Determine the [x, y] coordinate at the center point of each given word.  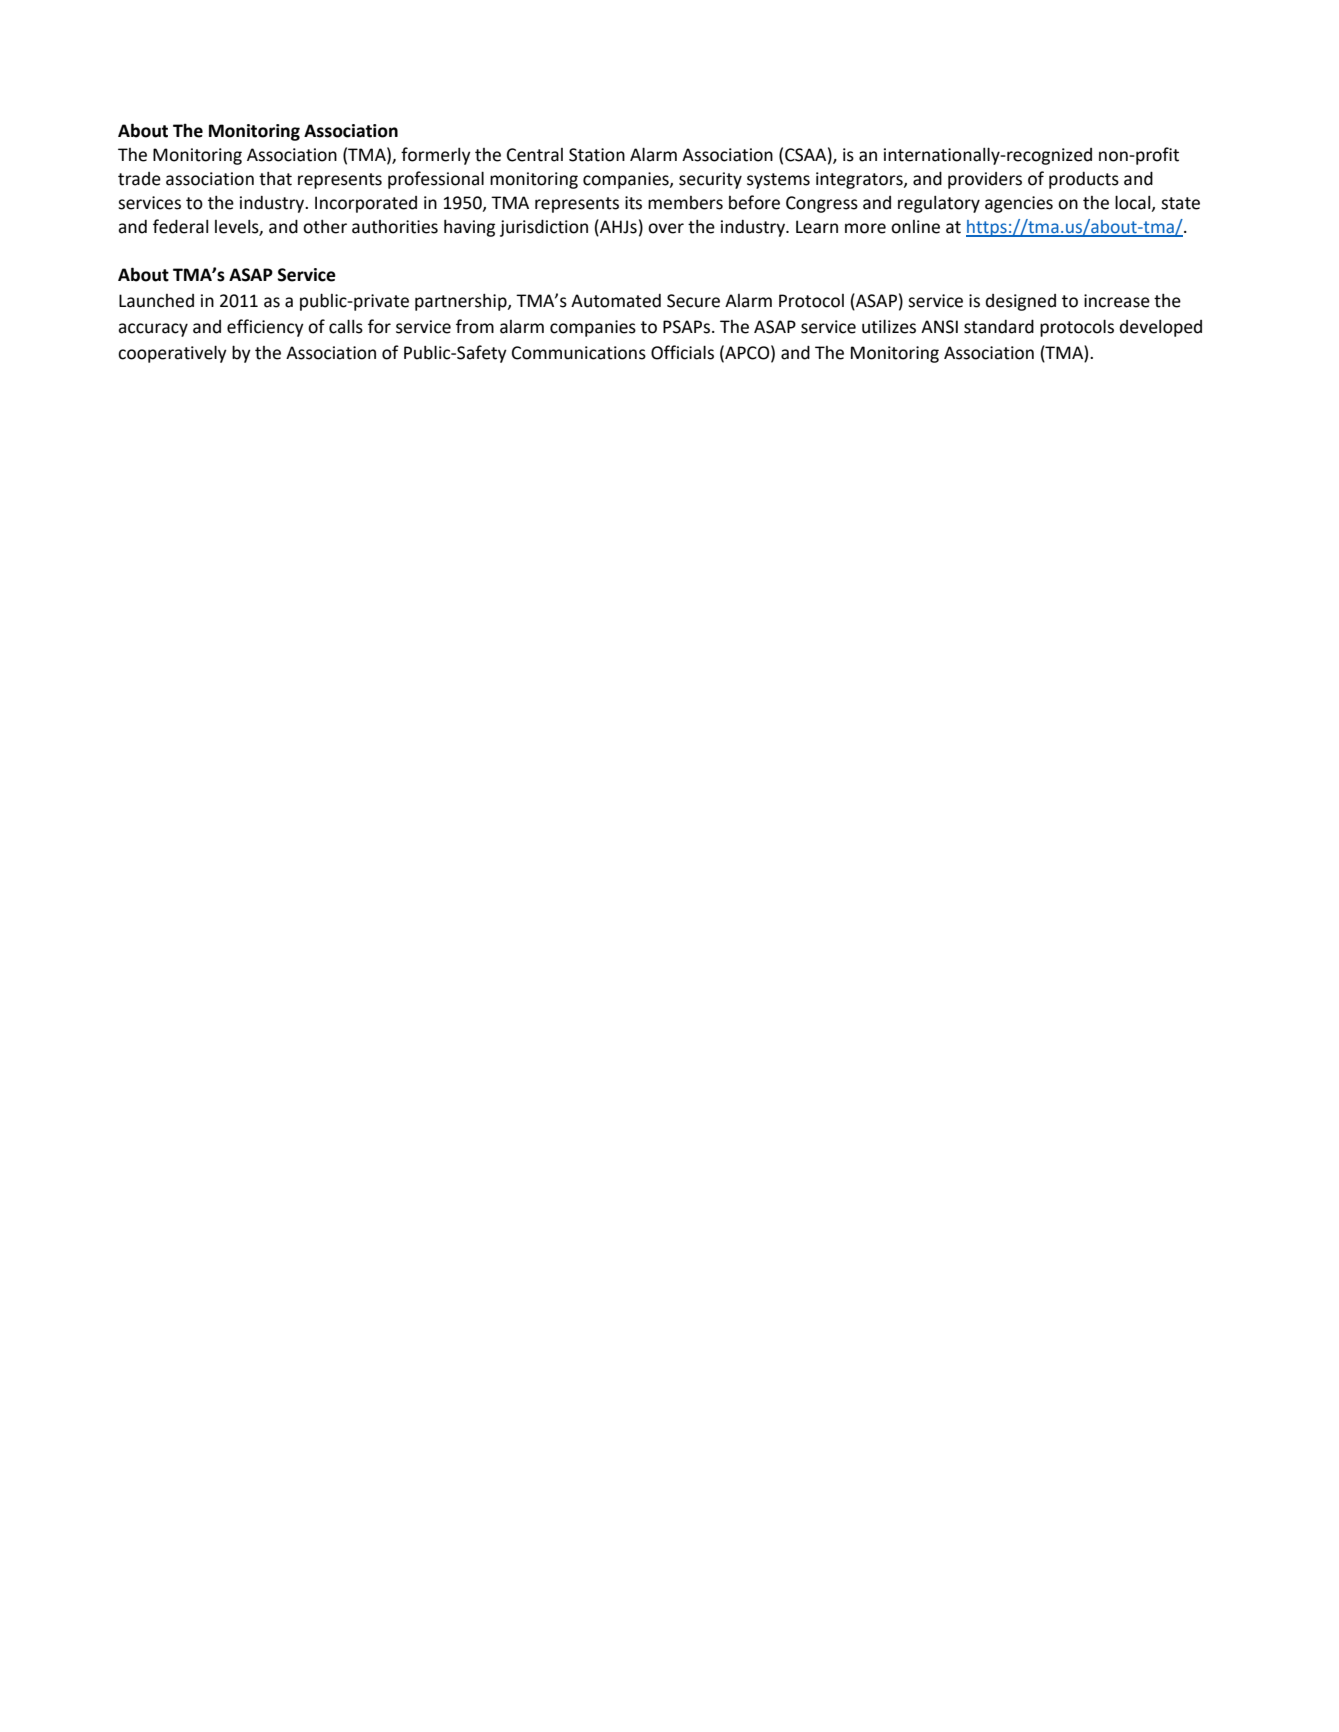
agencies [1019, 204]
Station [597, 155]
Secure [693, 301]
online [915, 227]
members [685, 203]
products [1084, 180]
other [325, 226]
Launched [156, 301]
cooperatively [172, 354]
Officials [682, 352]
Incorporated [366, 204]
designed [1021, 302]
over [666, 228]
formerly [436, 156]
